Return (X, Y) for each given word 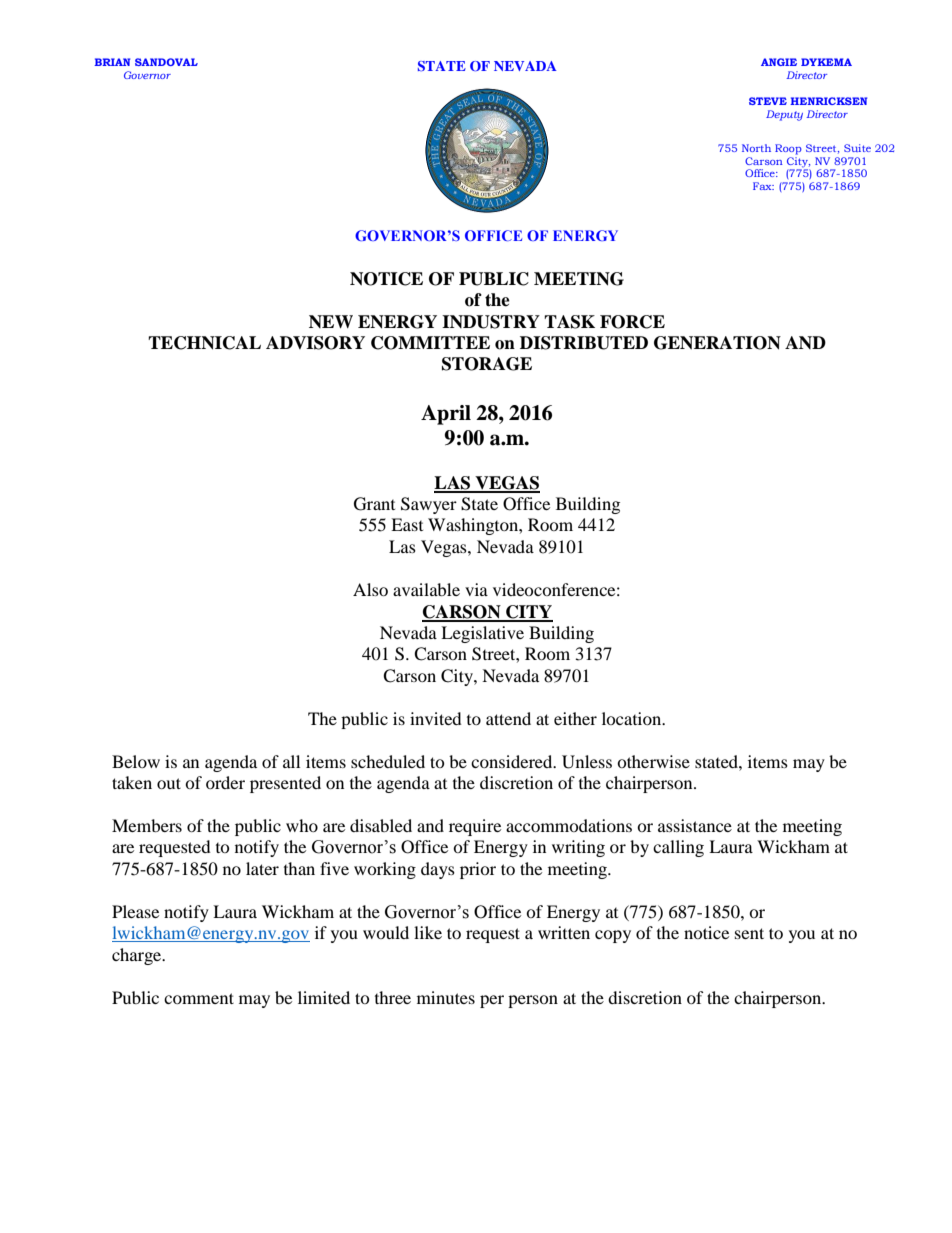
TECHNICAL (204, 343)
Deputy (784, 115)
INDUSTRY (491, 322)
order (225, 782)
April (446, 415)
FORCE (632, 322)
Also (370, 589)
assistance (695, 825)
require (475, 827)
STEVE (768, 101)
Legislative (482, 634)
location (633, 718)
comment (199, 998)
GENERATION (717, 343)
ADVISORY (315, 343)
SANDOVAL (166, 62)
